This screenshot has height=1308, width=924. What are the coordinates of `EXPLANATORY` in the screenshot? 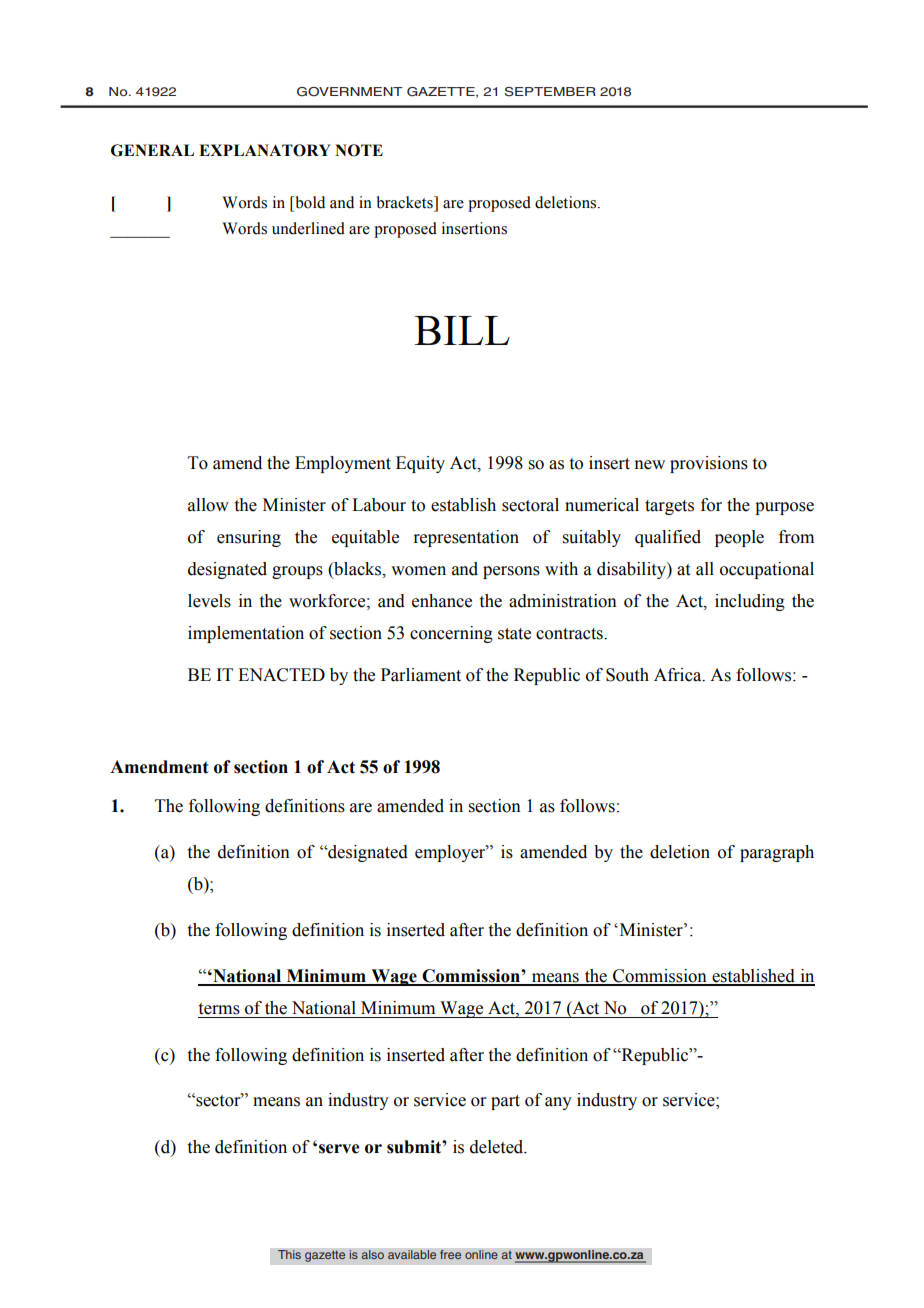 It's located at (264, 150).
